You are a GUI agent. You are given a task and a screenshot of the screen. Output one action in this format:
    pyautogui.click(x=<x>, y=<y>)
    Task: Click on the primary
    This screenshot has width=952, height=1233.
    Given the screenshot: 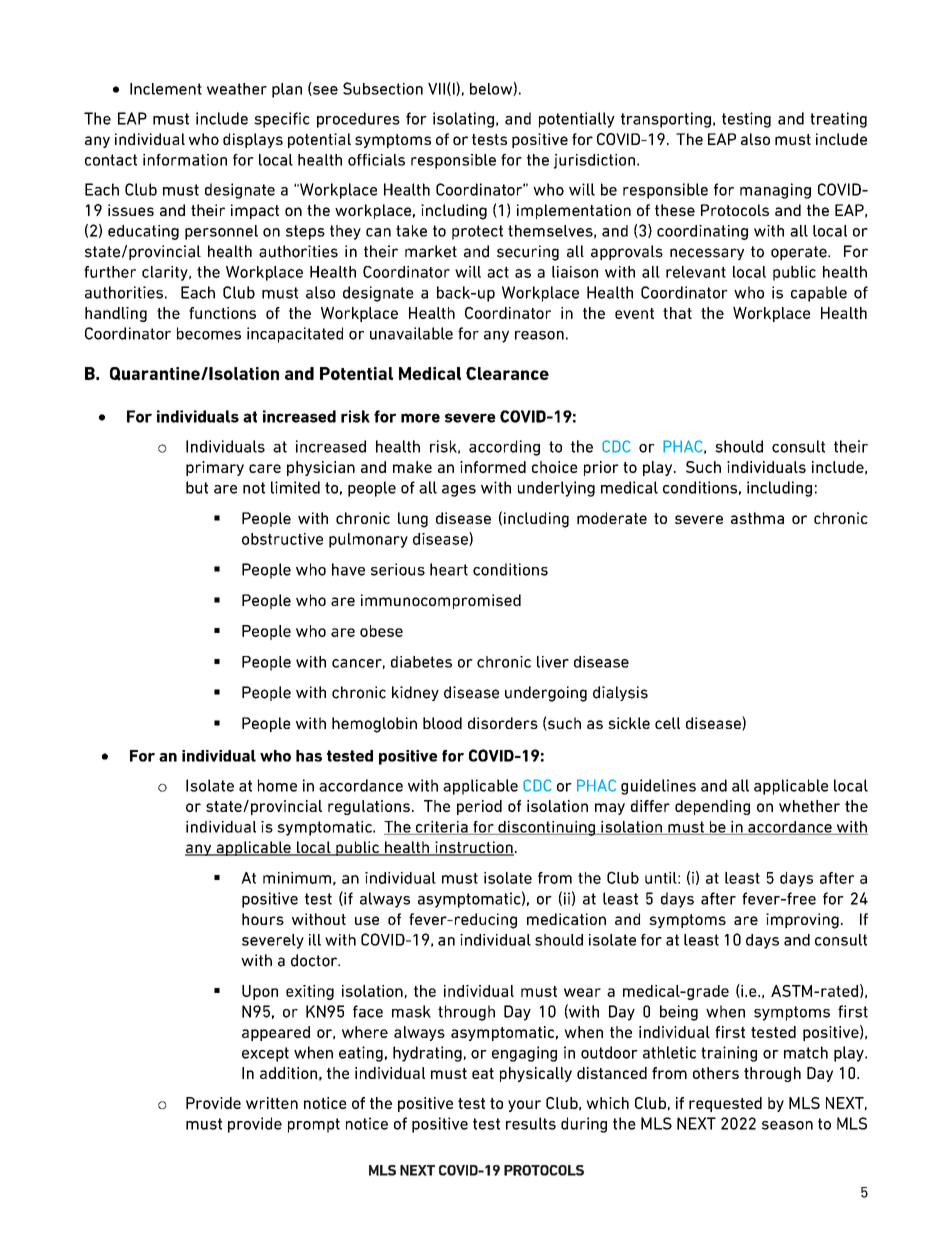 What is the action you would take?
    pyautogui.click(x=215, y=468)
